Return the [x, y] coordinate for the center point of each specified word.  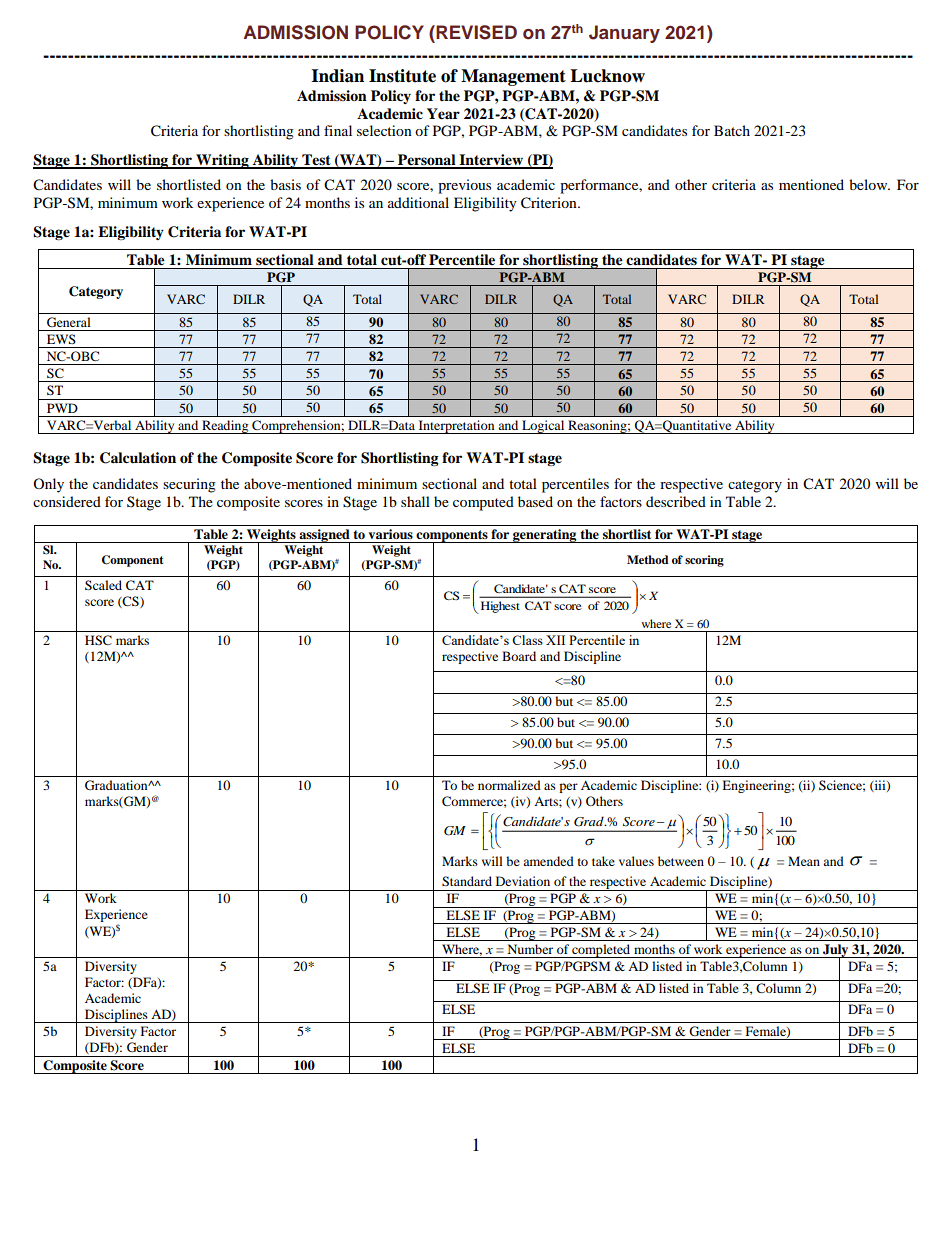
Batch [732, 130]
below [869, 184]
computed [483, 503]
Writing [222, 161]
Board [519, 656]
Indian [337, 76]
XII [555, 640]
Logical [543, 427]
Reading [225, 427]
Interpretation [456, 427]
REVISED [475, 32]
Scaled [103, 585]
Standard [467, 881]
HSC [98, 640]
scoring [704, 561]
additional [418, 202]
